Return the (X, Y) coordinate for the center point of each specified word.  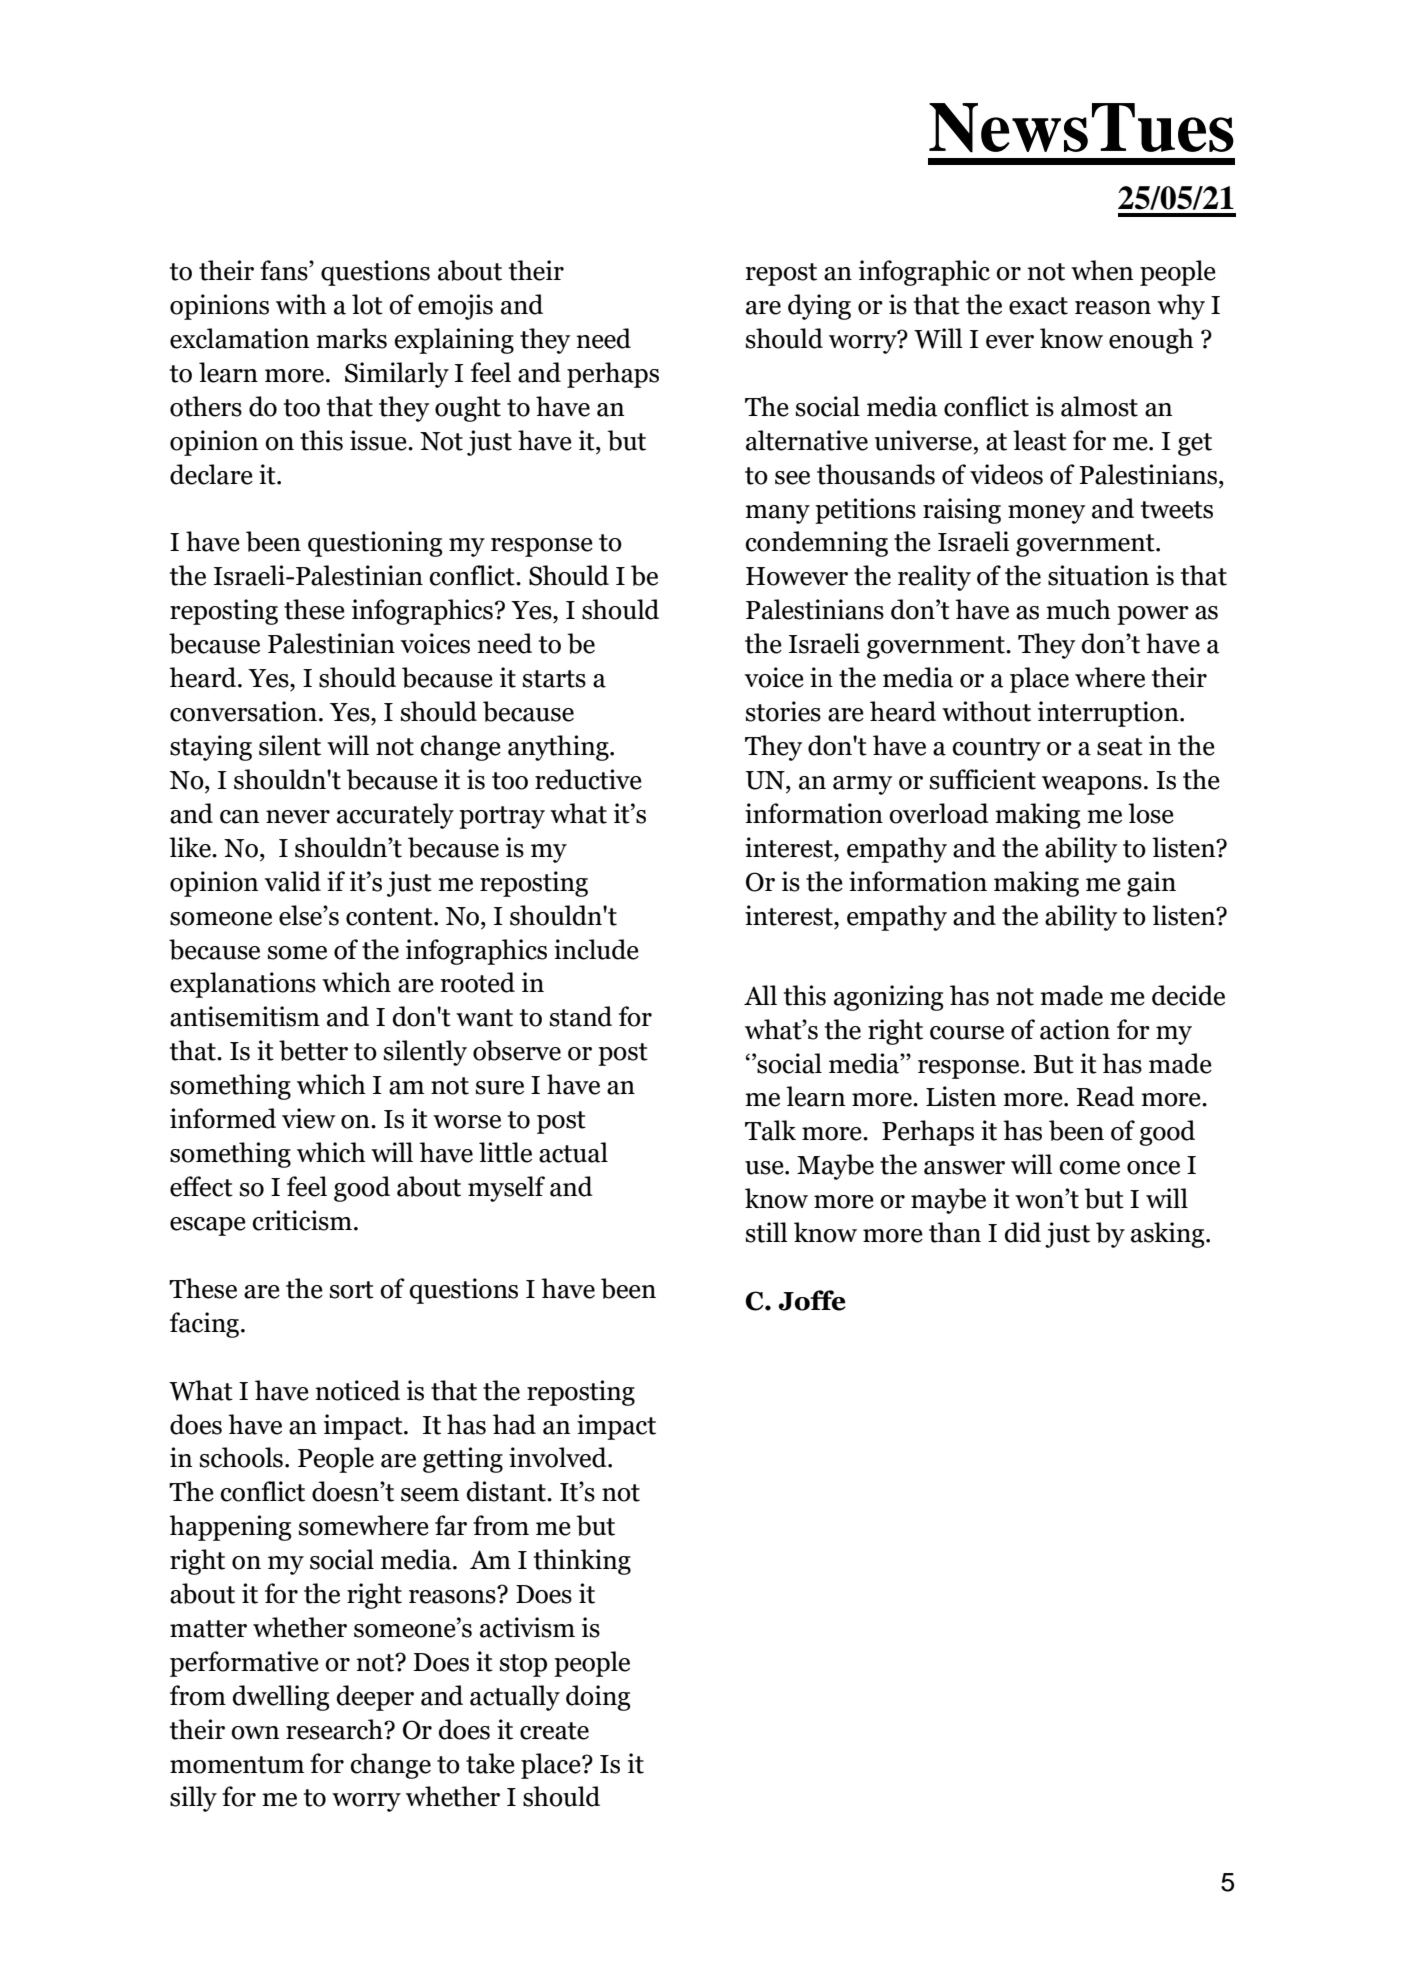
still (767, 1232)
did (1023, 1232)
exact (1038, 306)
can (239, 817)
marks (351, 338)
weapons (1092, 785)
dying (819, 307)
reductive (588, 779)
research (335, 1729)
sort (352, 1290)
